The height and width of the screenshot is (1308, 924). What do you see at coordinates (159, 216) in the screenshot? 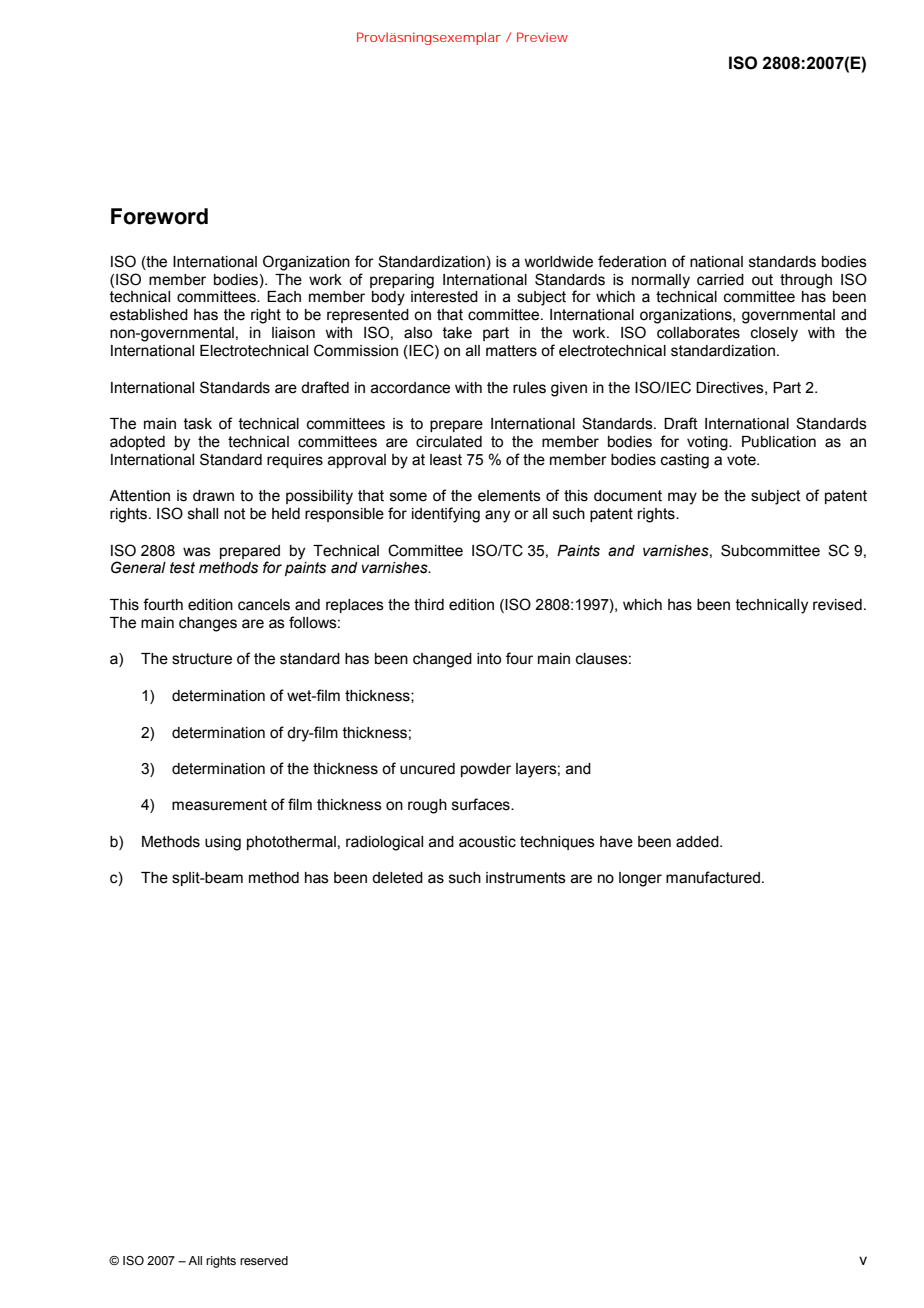
I see `Foreword` at bounding box center [159, 216].
